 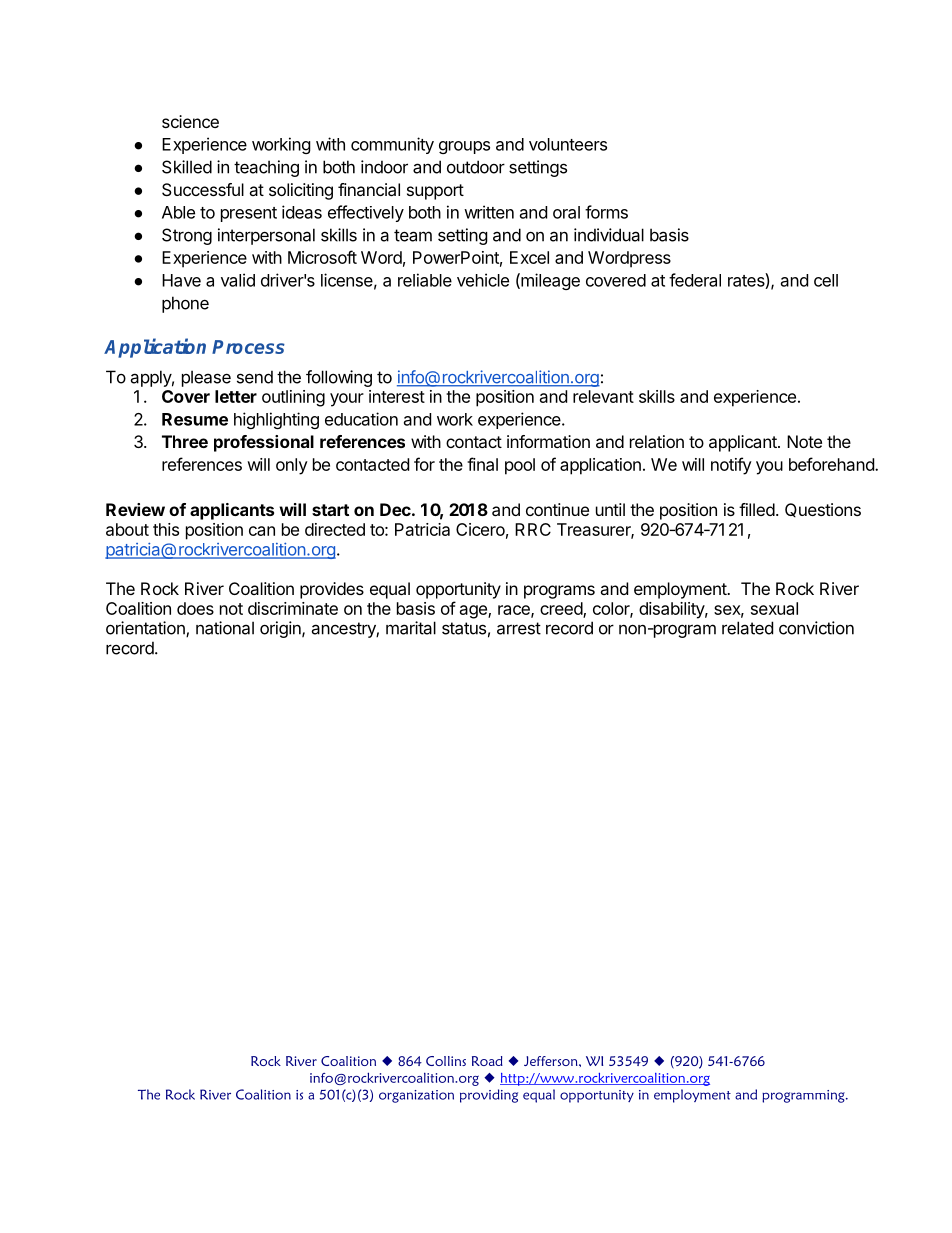 What do you see at coordinates (206, 378) in the document?
I see `please` at bounding box center [206, 378].
